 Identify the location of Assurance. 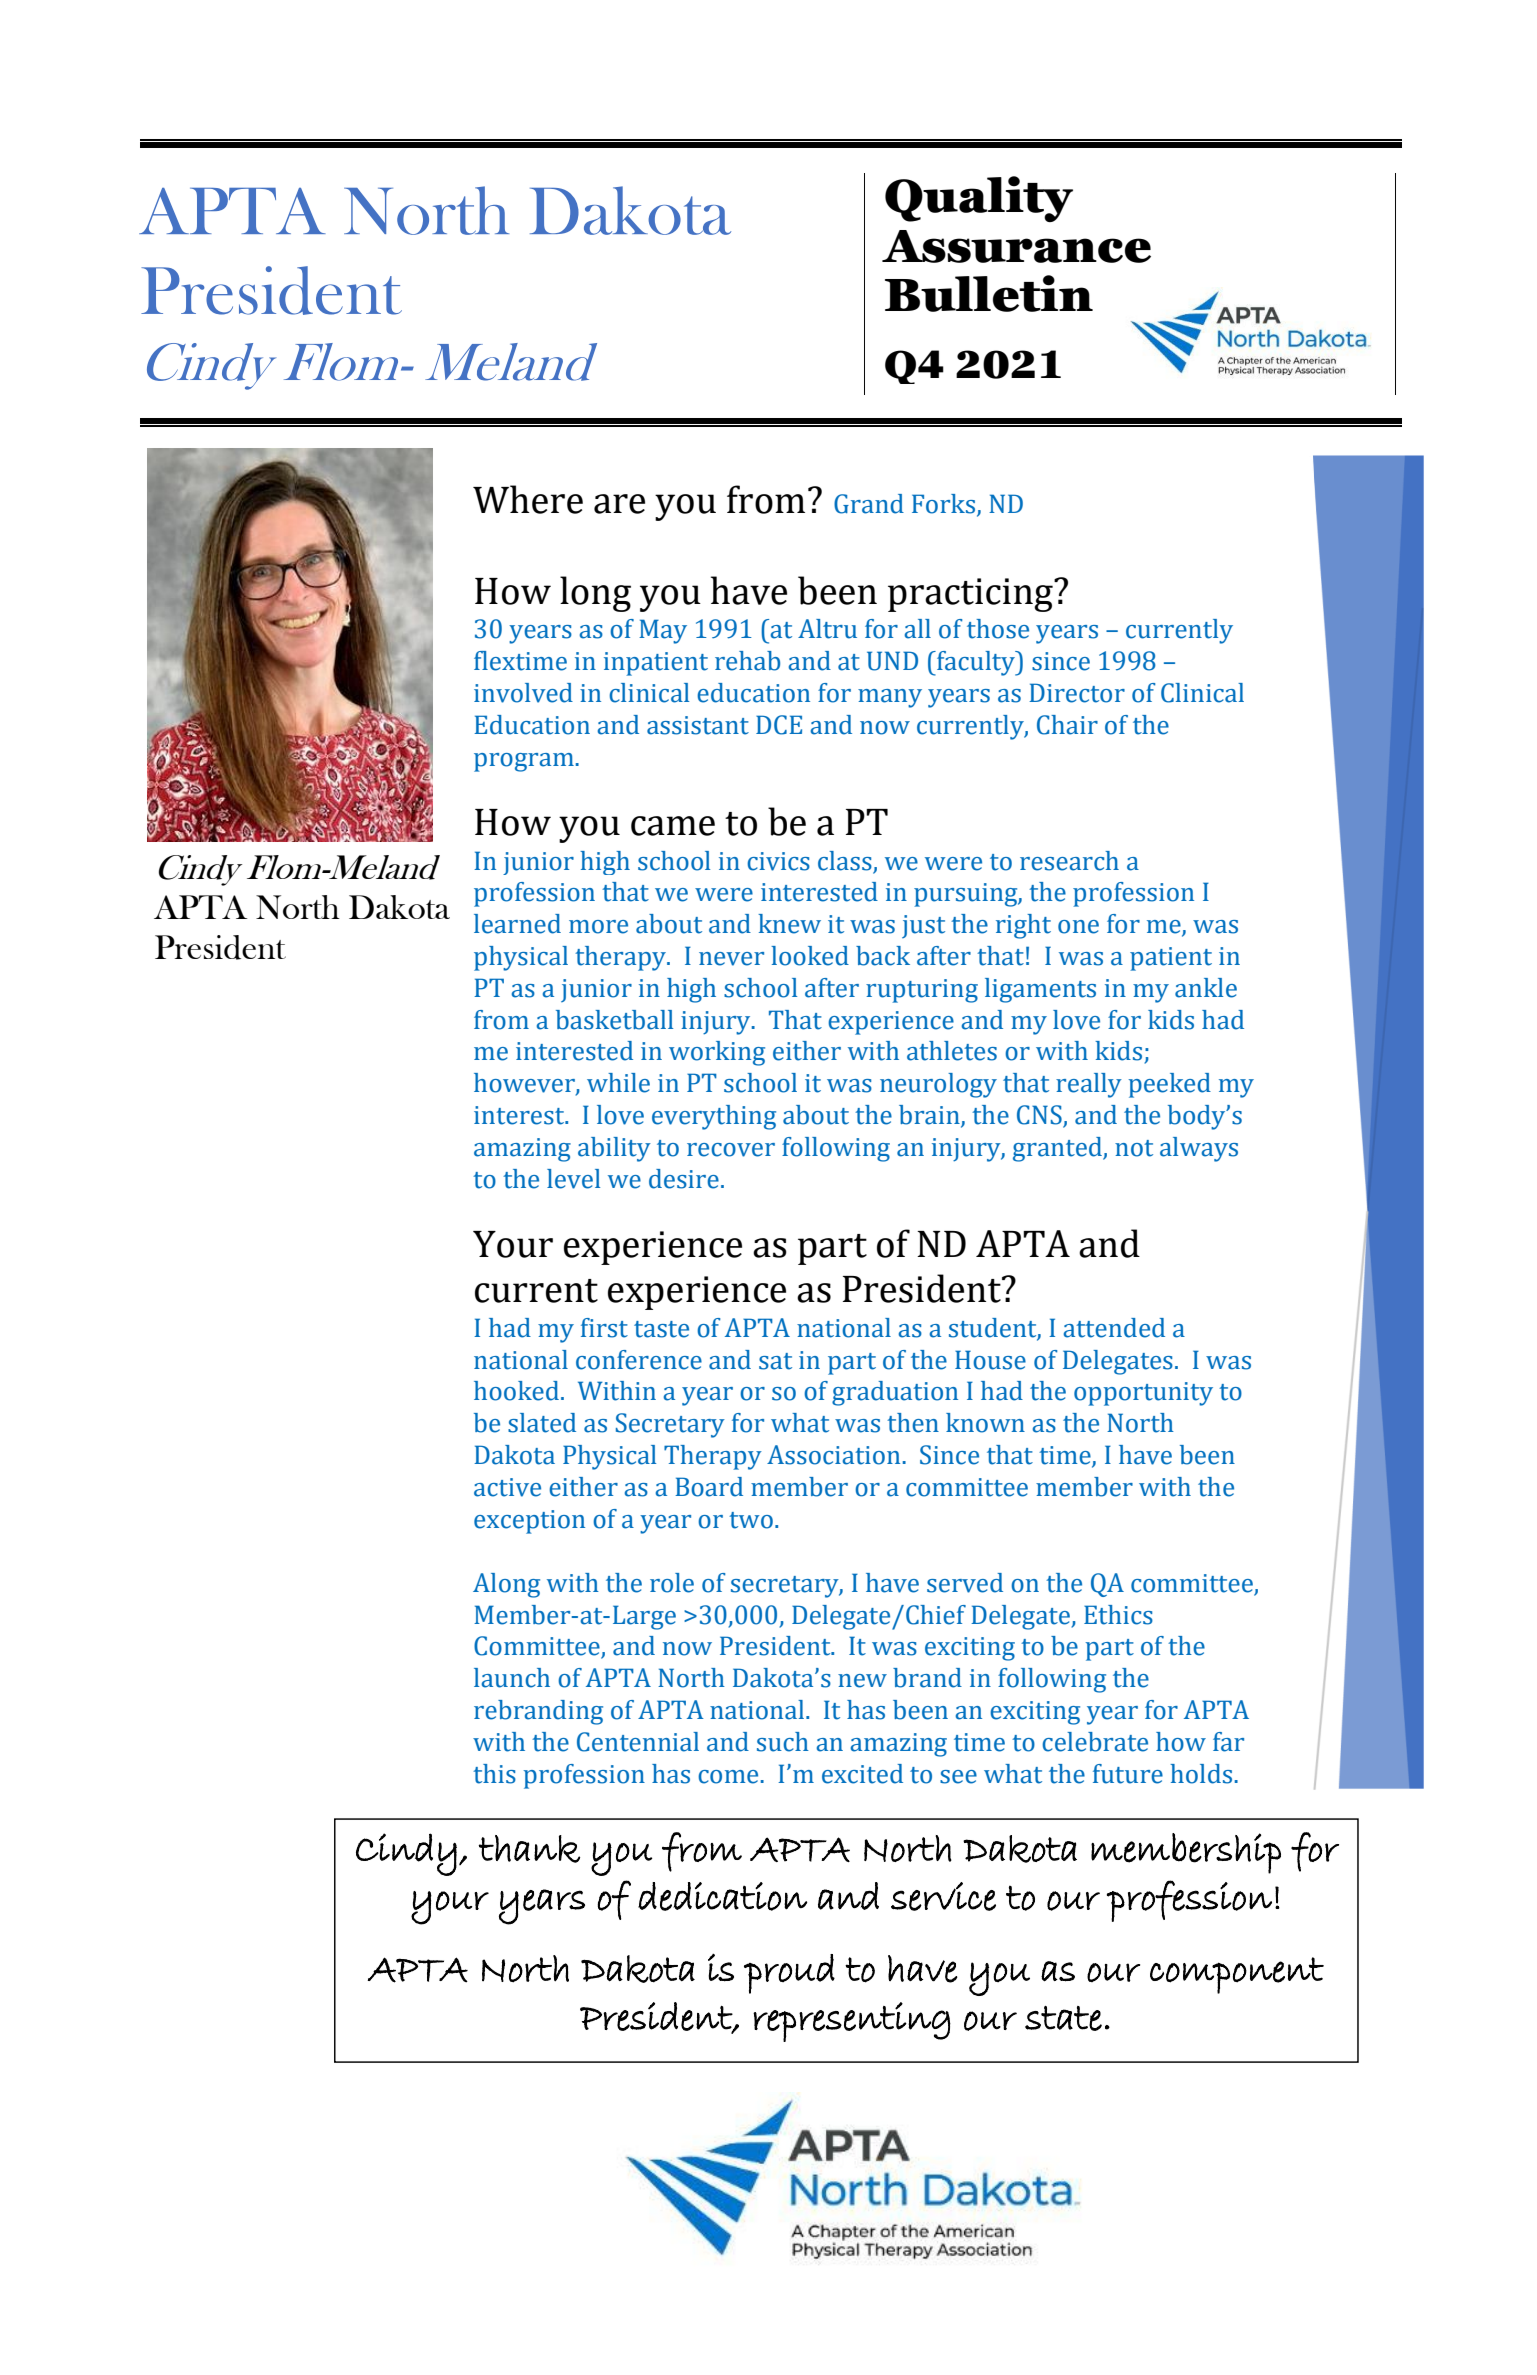
(1016, 246).
